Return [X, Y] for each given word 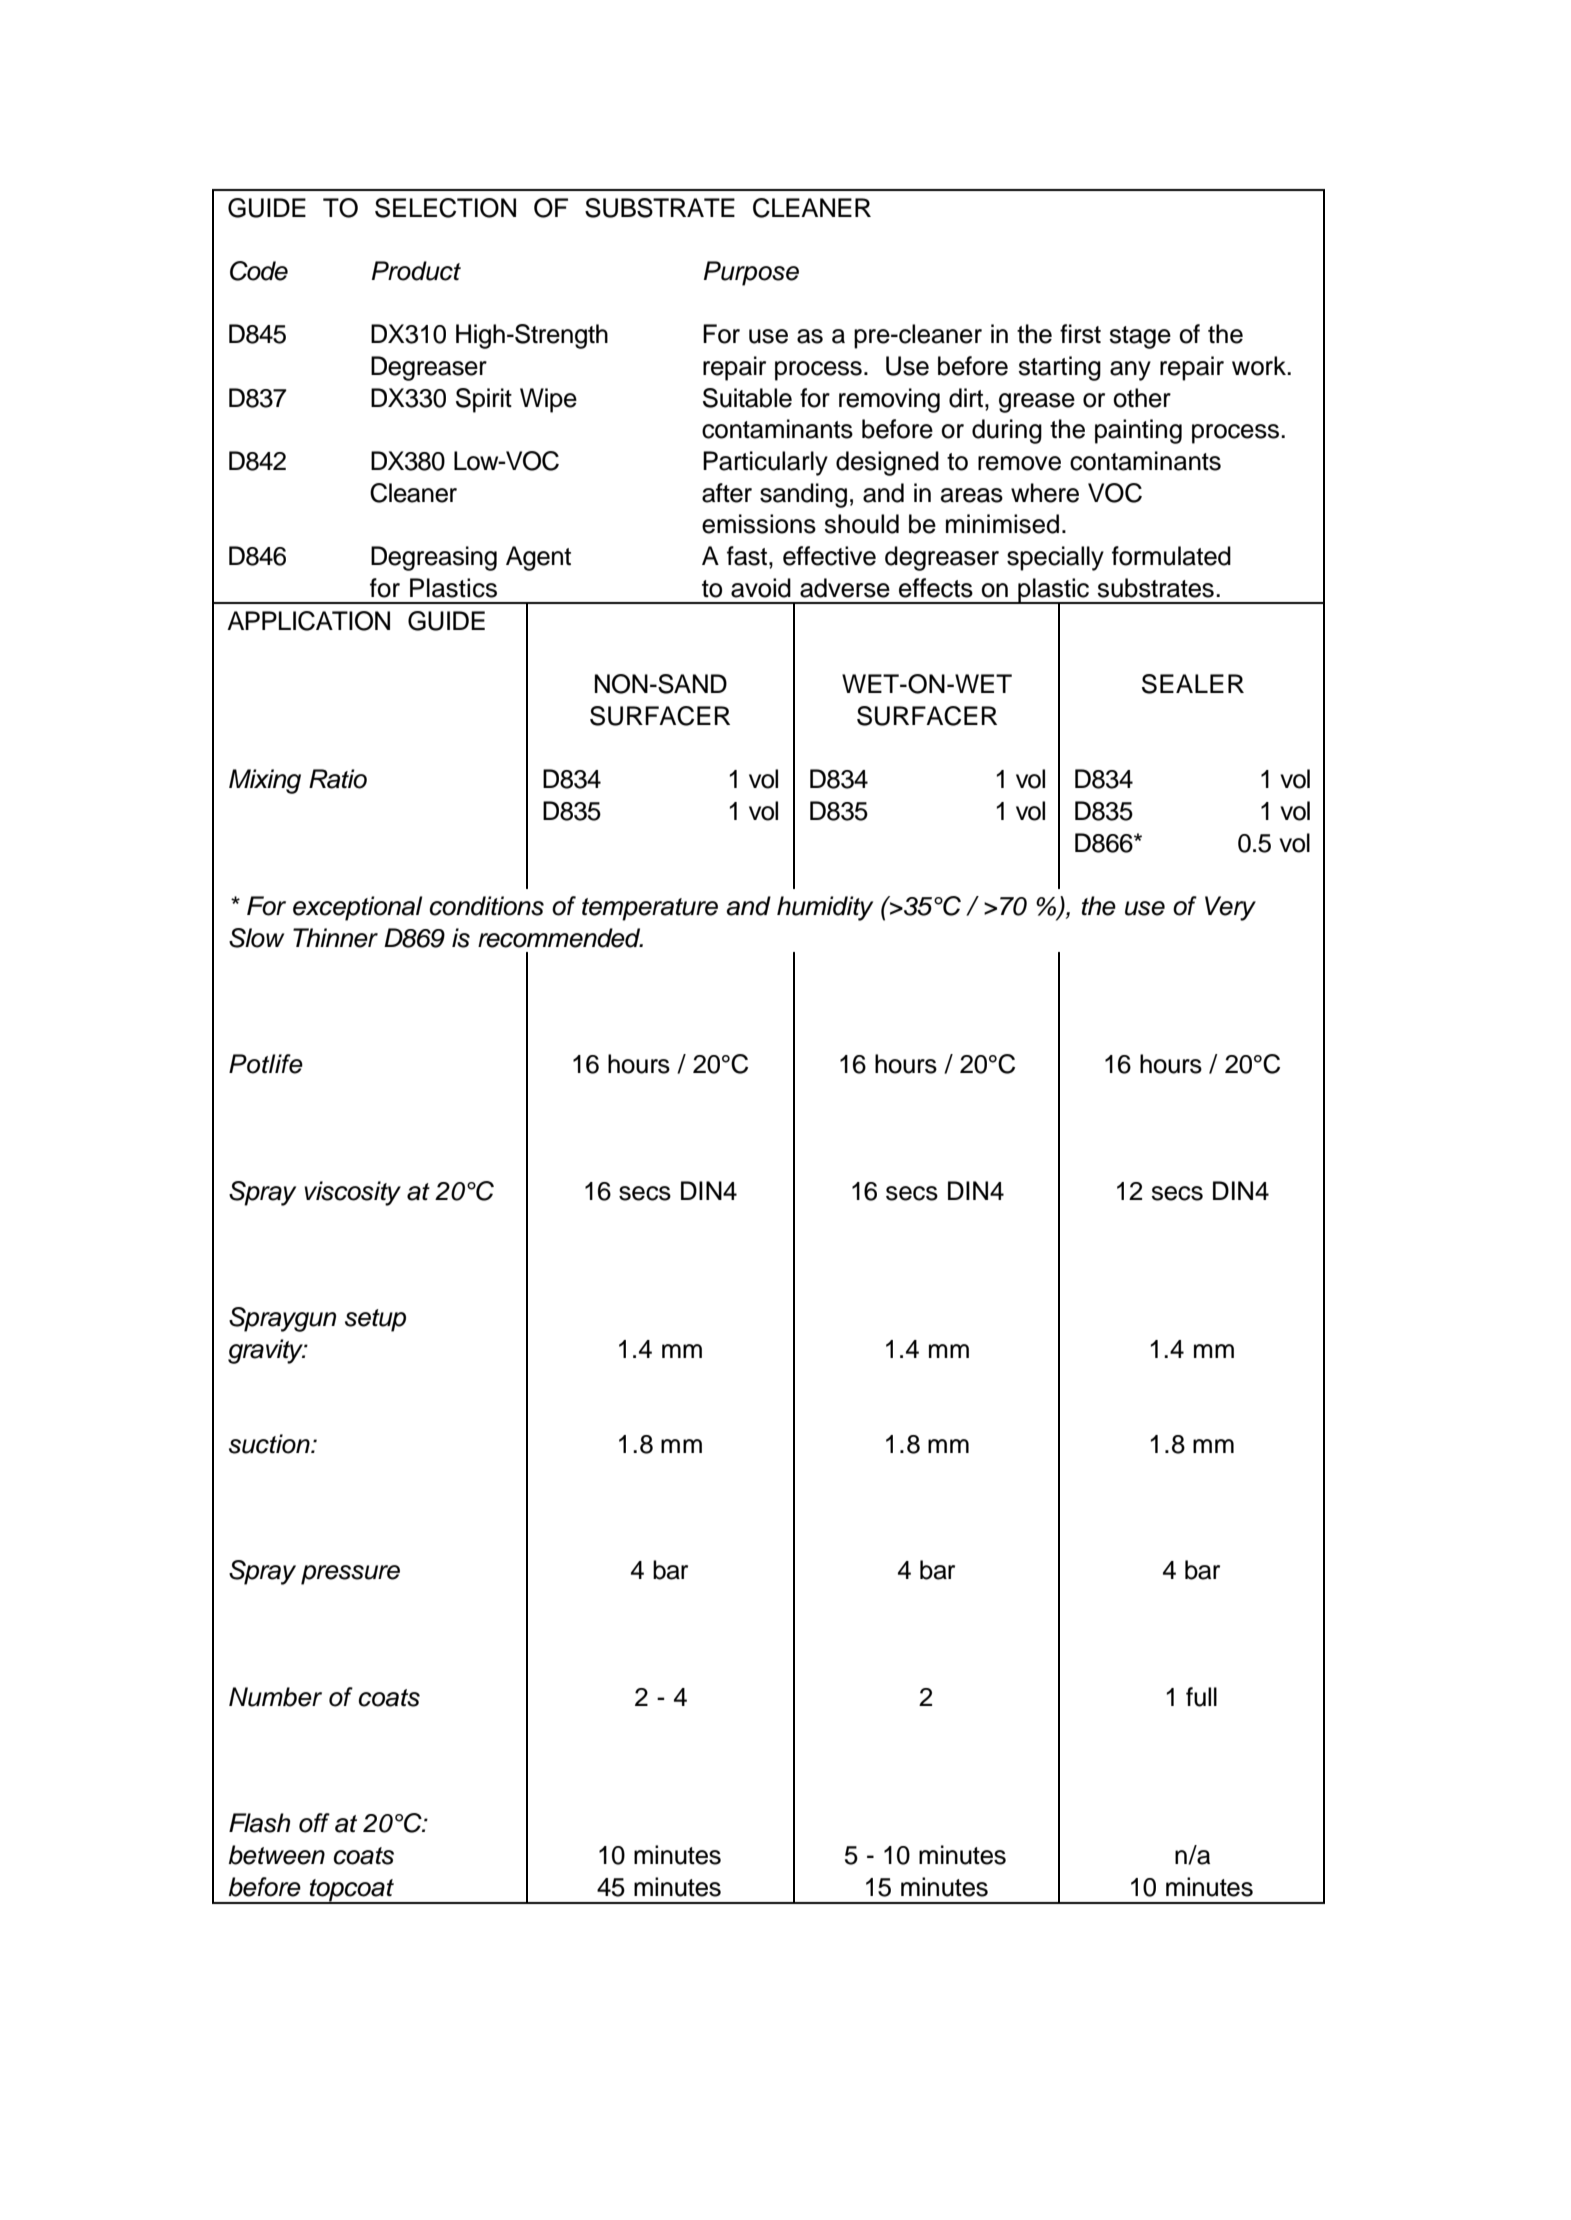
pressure [350, 1575]
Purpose [751, 273]
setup [375, 1320]
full [1201, 1697]
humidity [825, 908]
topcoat [352, 1891]
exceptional [357, 908]
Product [416, 271]
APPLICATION [308, 621]
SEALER [1193, 684]
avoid [761, 588]
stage [1140, 337]
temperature [650, 909]
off [314, 1823]
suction [270, 1444]
